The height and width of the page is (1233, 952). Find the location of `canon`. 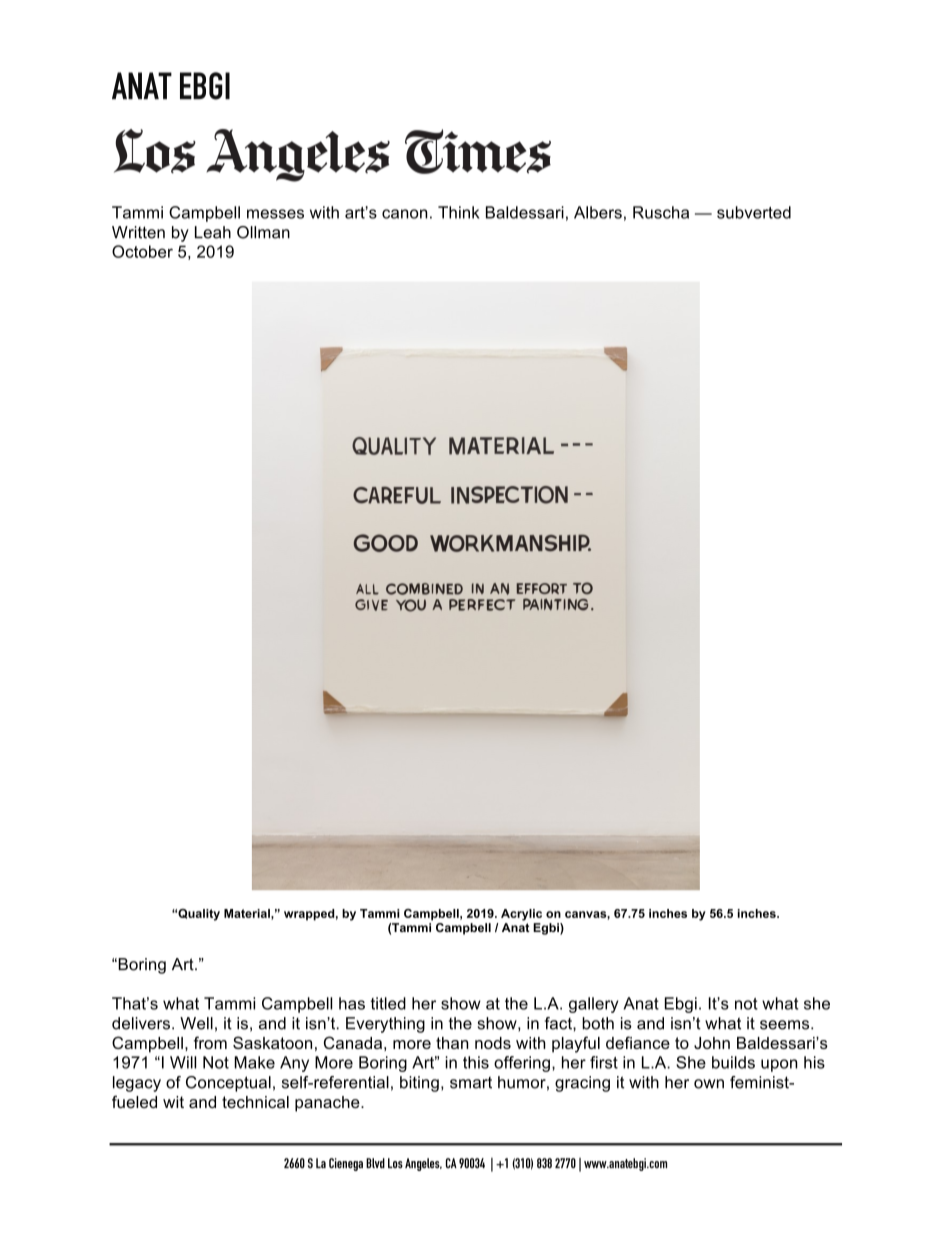

canon is located at coordinates (404, 214).
